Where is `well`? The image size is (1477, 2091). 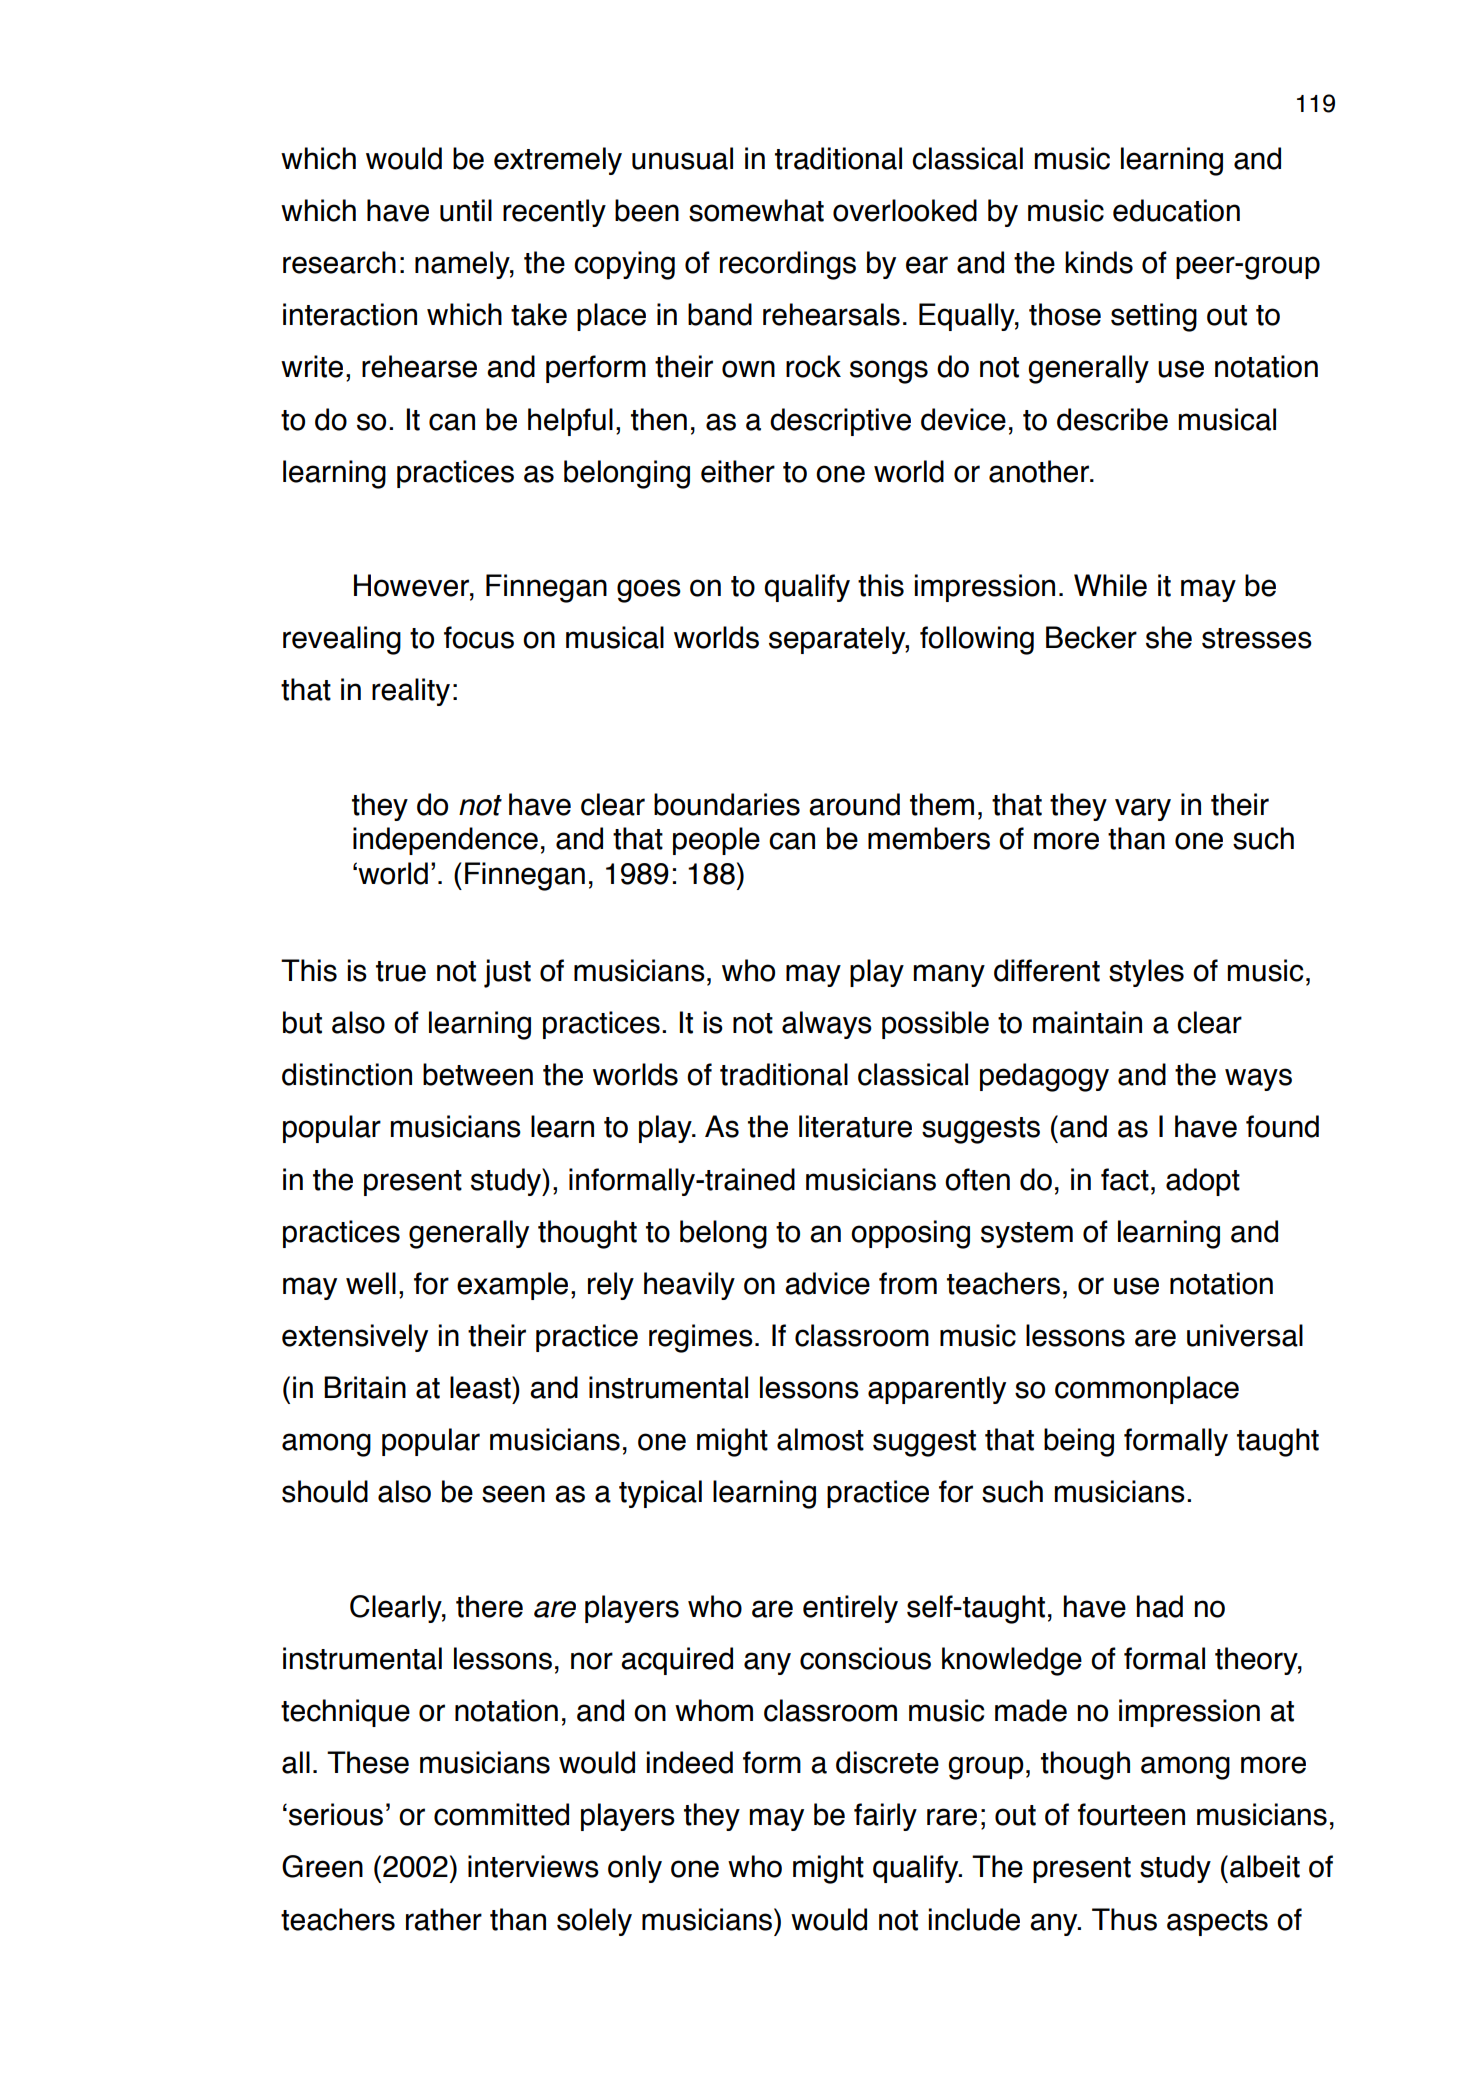 well is located at coordinates (371, 1283).
